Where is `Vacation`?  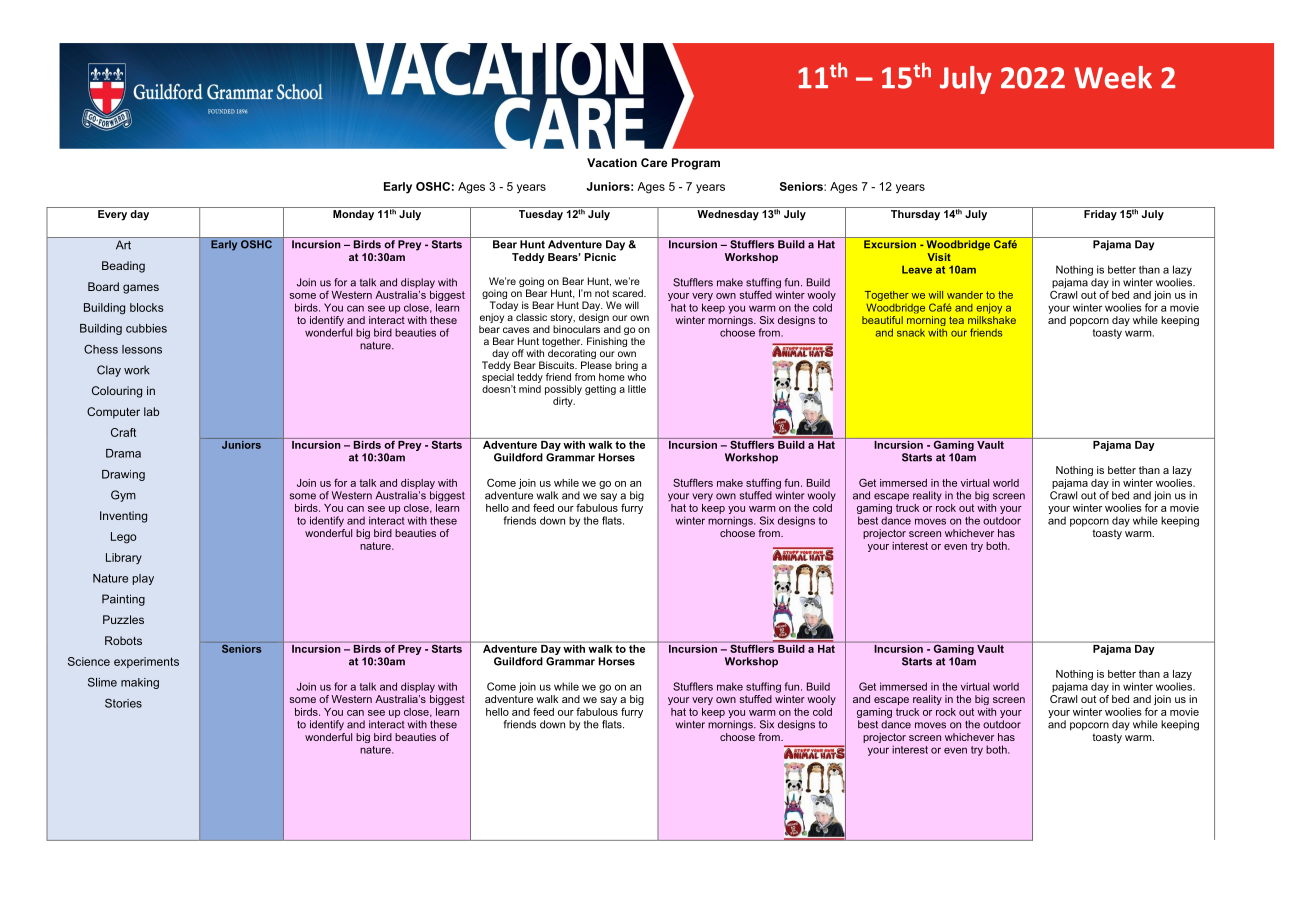 Vacation is located at coordinates (612, 162).
